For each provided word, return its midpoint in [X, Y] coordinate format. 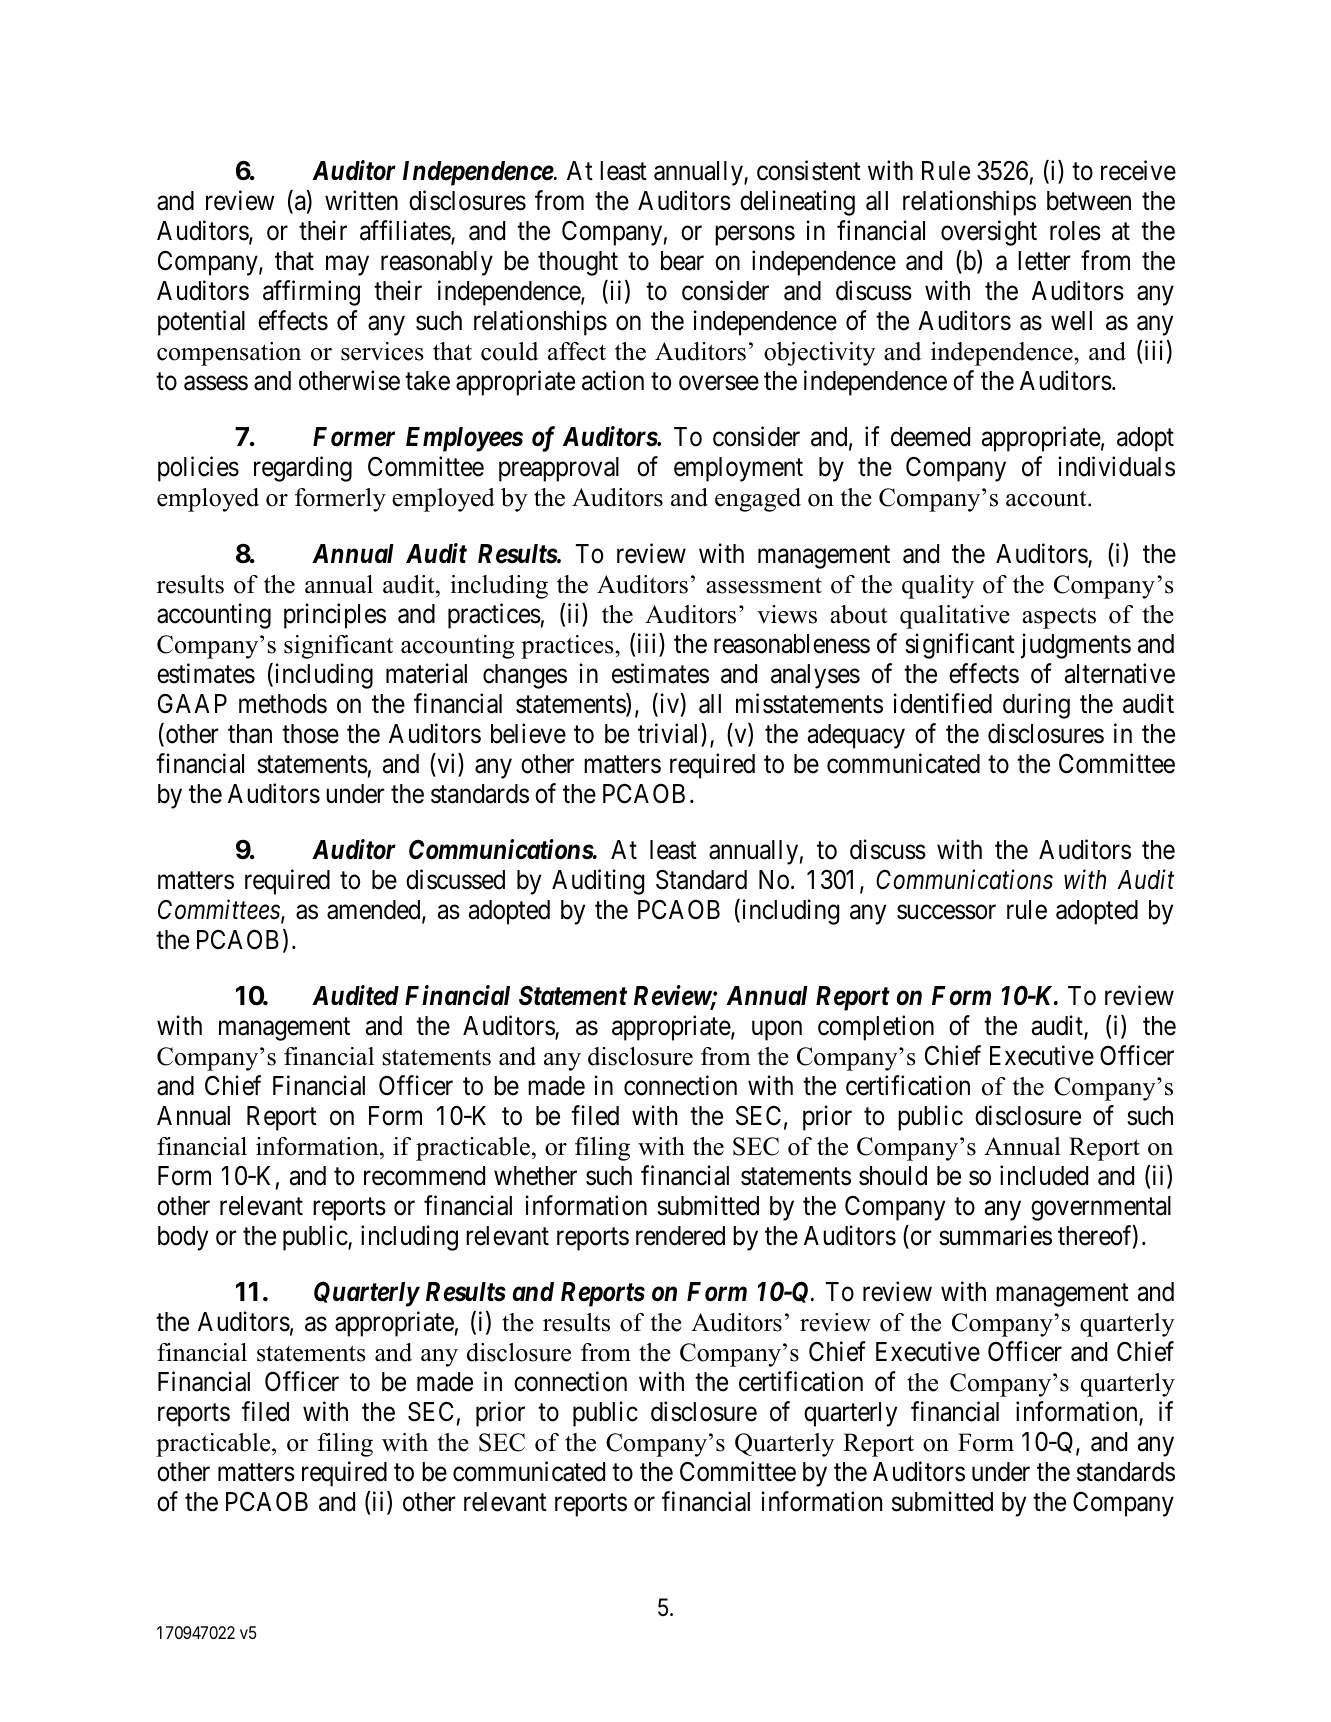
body [183, 1238]
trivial [670, 734]
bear [682, 261]
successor [946, 912]
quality [938, 587]
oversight [989, 233]
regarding [303, 469]
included [1044, 1175]
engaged [758, 500]
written [361, 201]
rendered [680, 1236]
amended [375, 911]
